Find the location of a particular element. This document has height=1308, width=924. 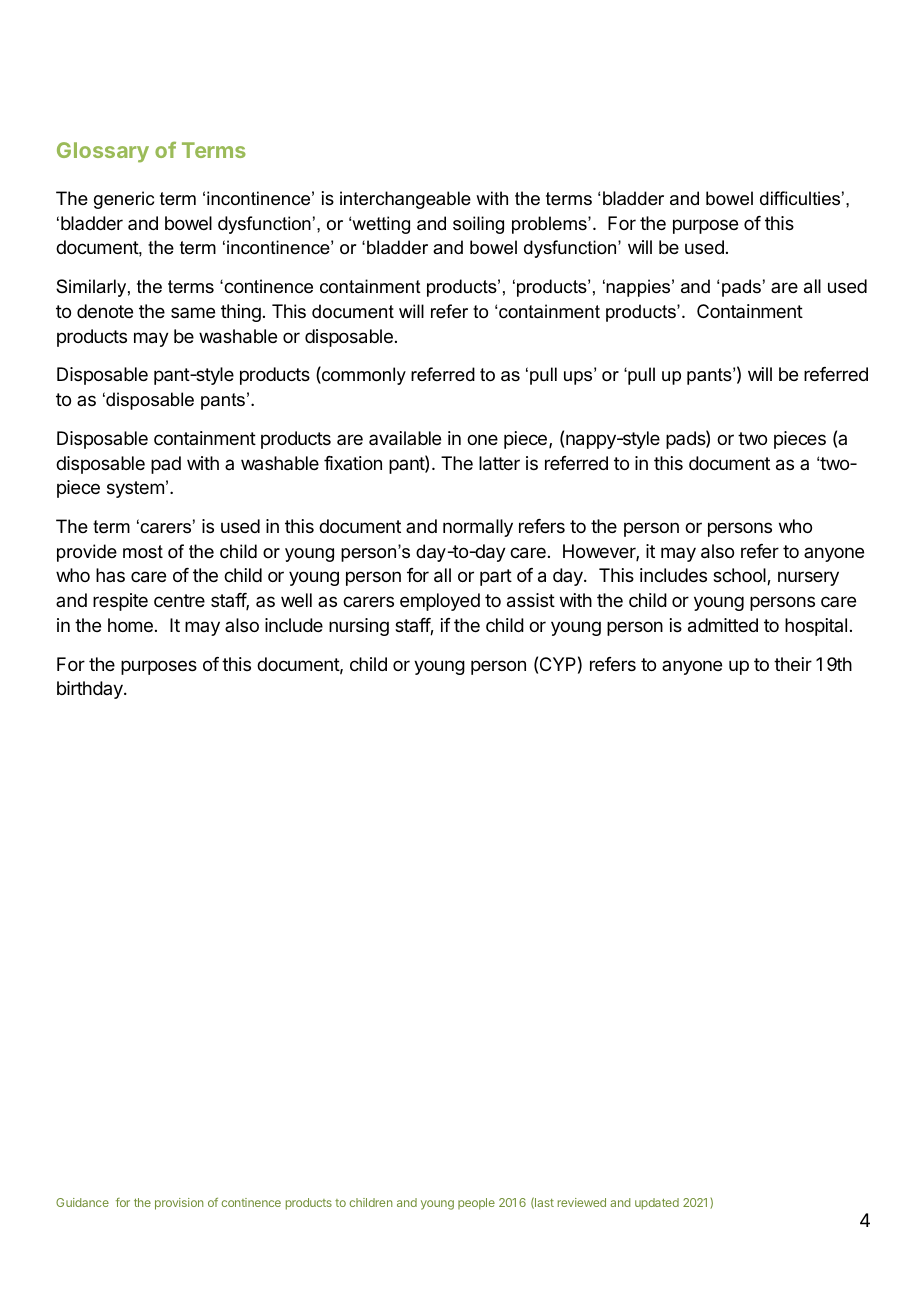

provision is located at coordinates (179, 1204).
